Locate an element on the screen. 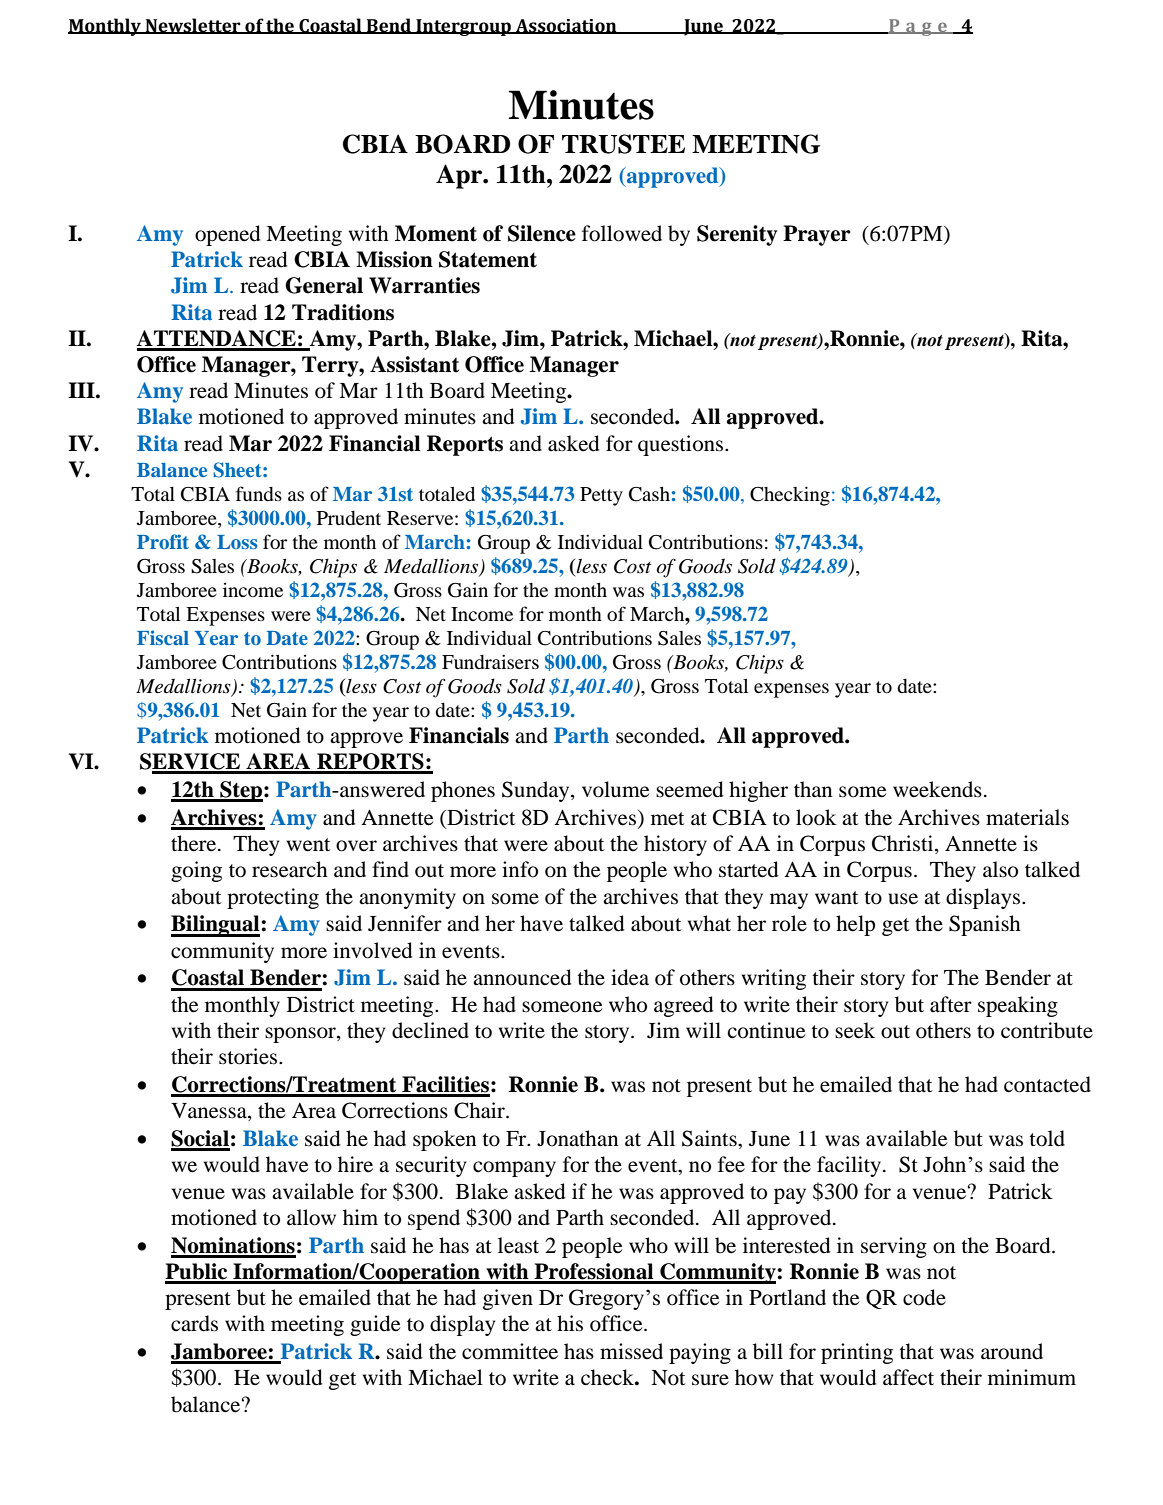 This screenshot has width=1163, height=1505. announced is located at coordinates (522, 977).
